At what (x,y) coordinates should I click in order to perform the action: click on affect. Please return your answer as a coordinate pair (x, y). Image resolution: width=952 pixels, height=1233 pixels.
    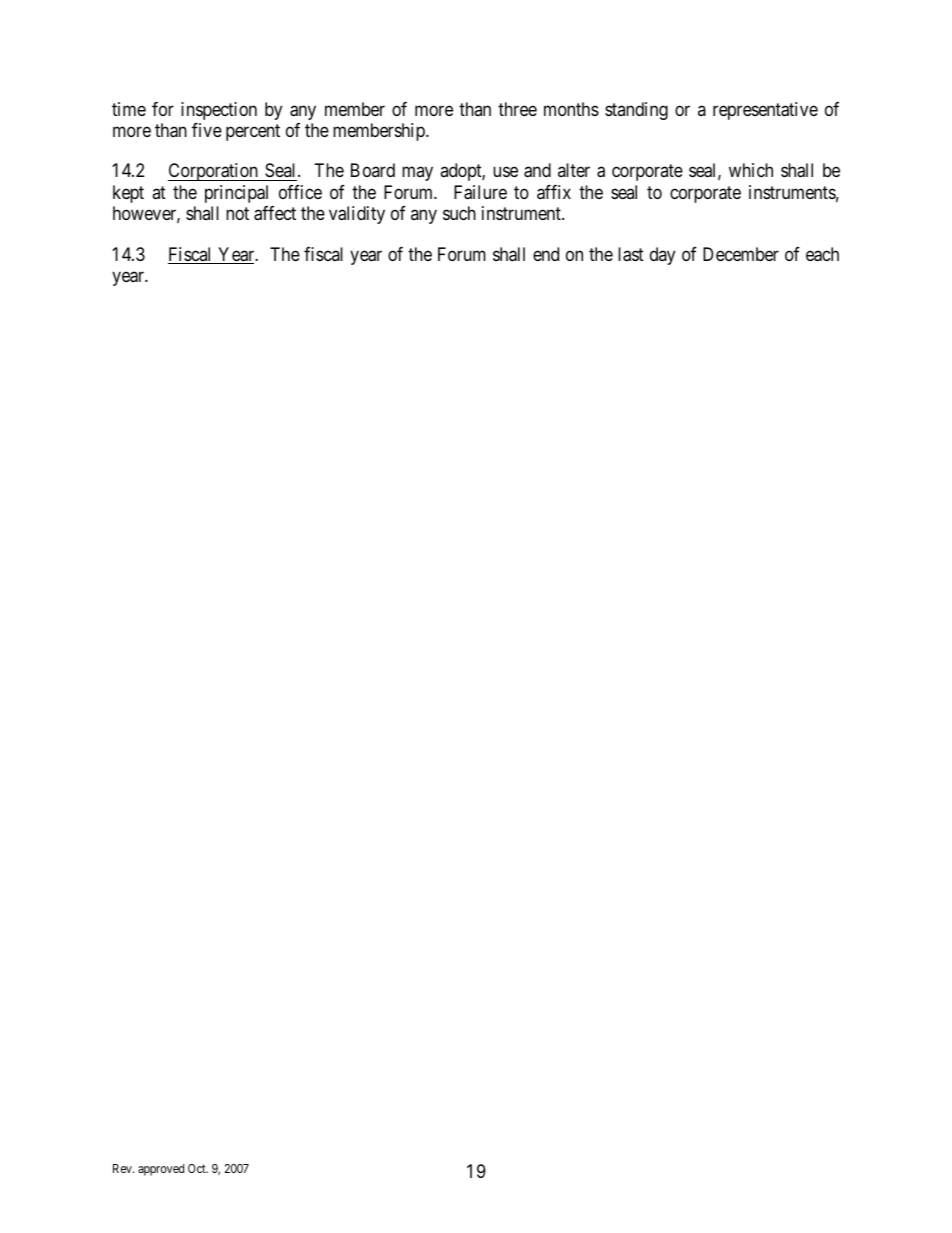
    Looking at the image, I should click on (275, 213).
